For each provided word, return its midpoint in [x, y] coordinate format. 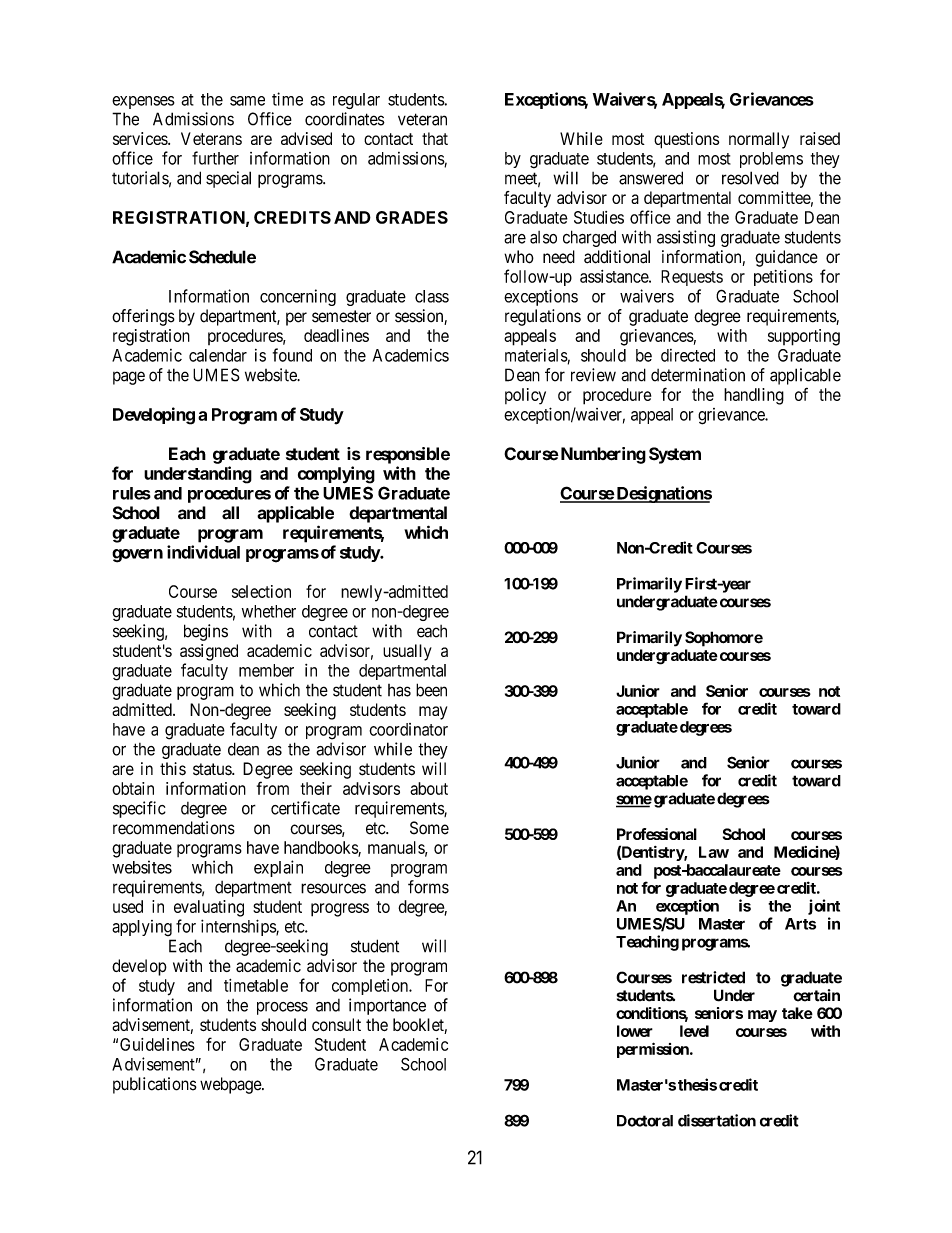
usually [407, 652]
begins [206, 632]
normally [759, 140]
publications [155, 1085]
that [435, 138]
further [215, 158]
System [675, 455]
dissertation [717, 1120]
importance [387, 1006]
